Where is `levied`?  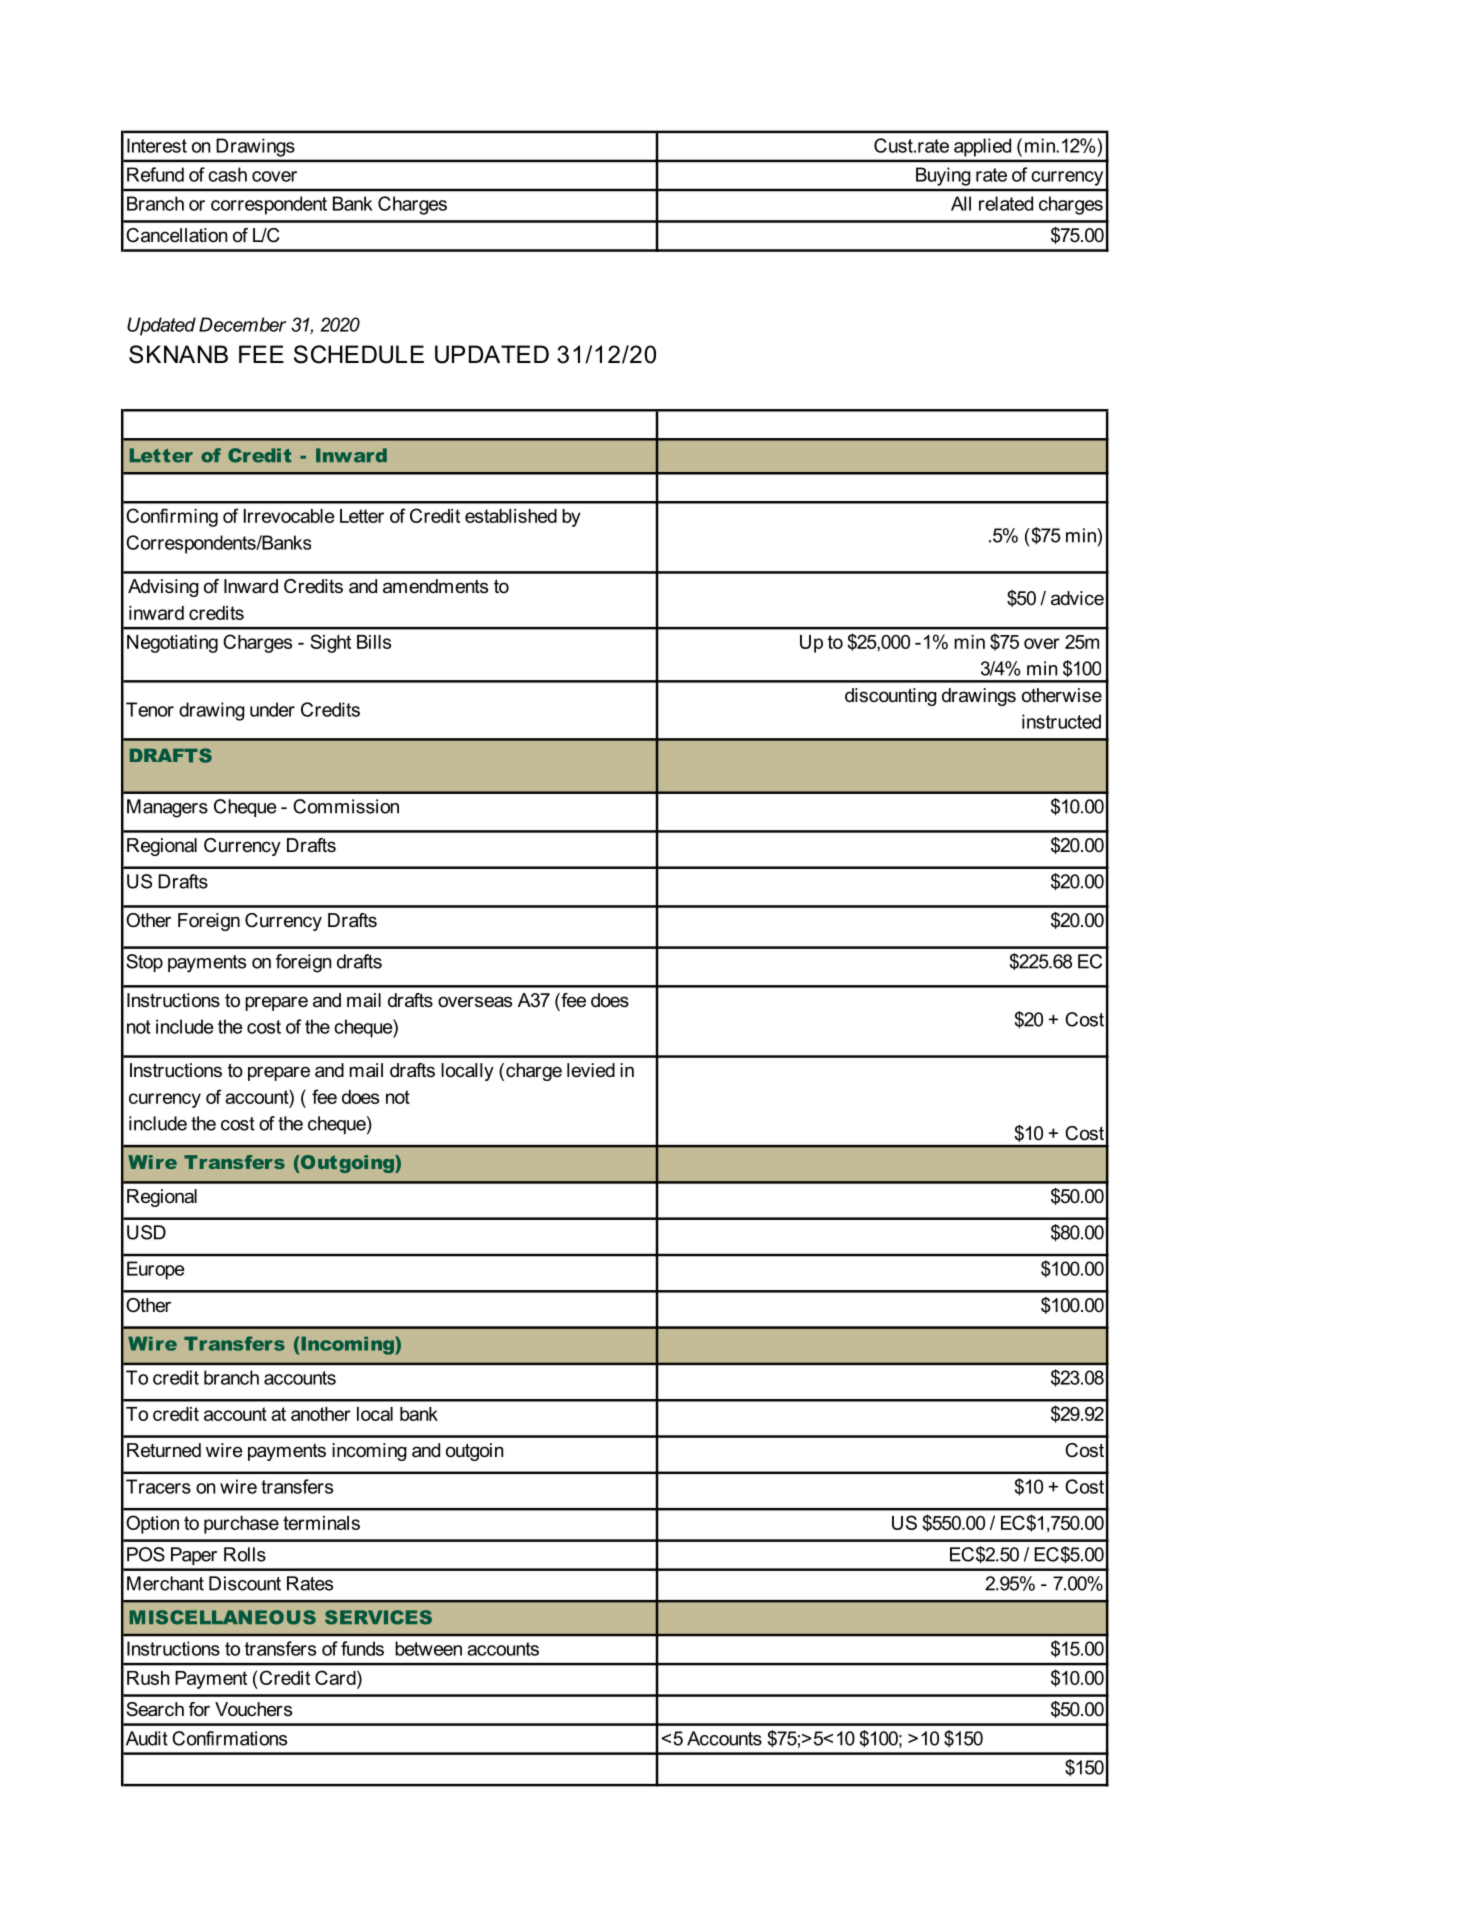 levied is located at coordinates (591, 1070).
